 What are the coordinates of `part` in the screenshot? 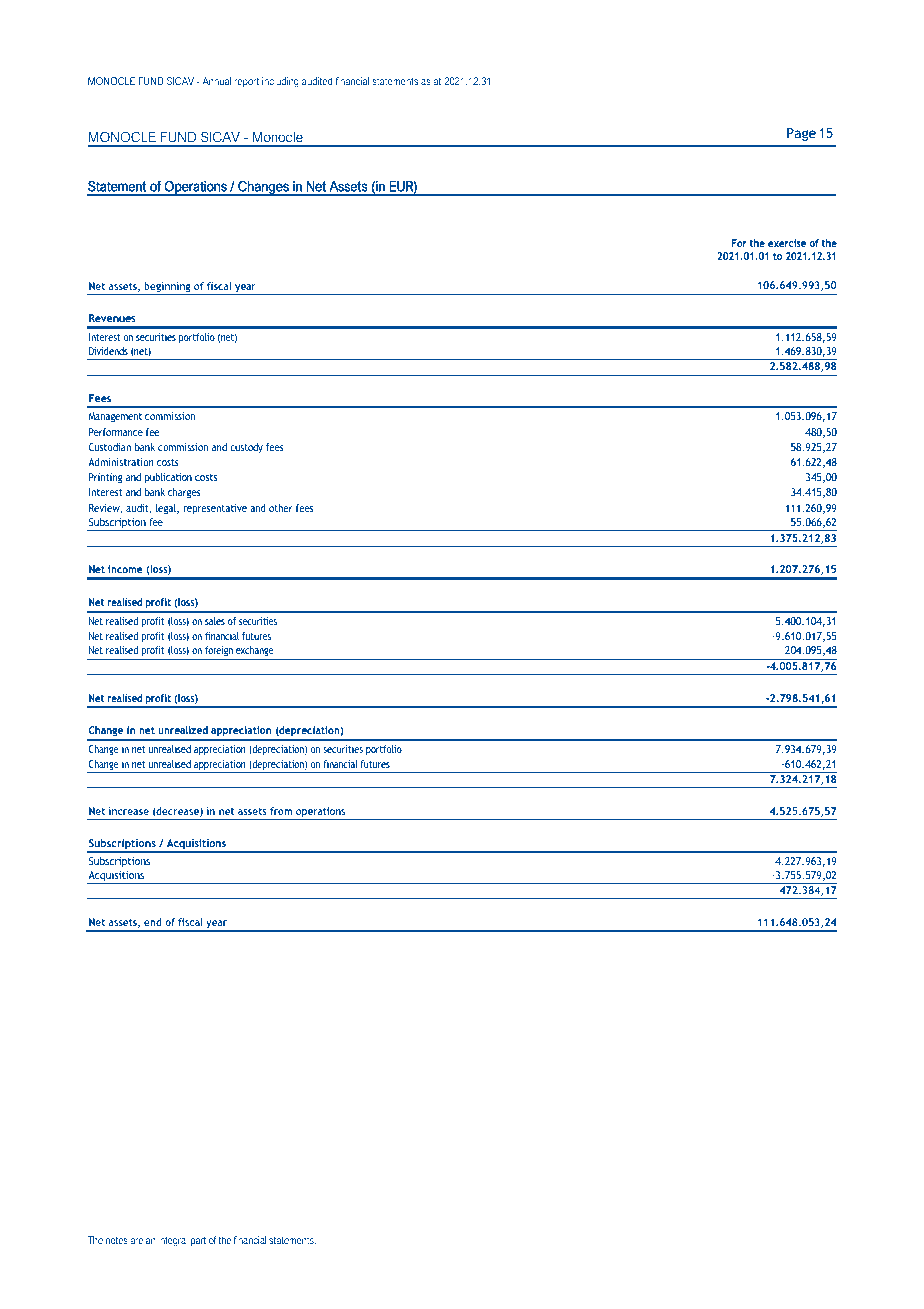 It's located at (198, 1241).
